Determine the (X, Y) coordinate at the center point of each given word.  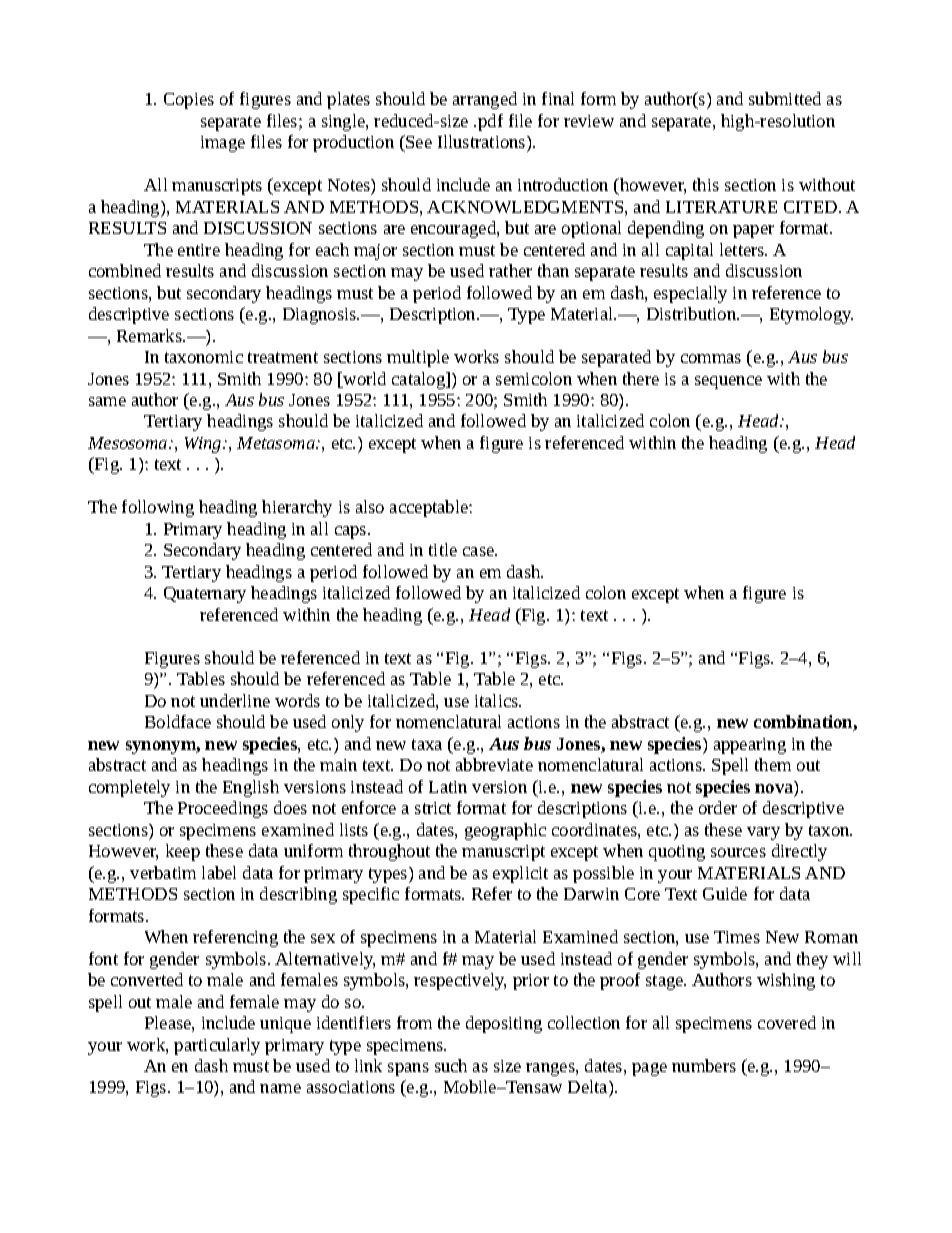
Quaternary (205, 595)
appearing (750, 746)
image (223, 144)
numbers (704, 1065)
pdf (490, 122)
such (451, 1065)
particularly (217, 1046)
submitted (785, 98)
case (479, 551)
